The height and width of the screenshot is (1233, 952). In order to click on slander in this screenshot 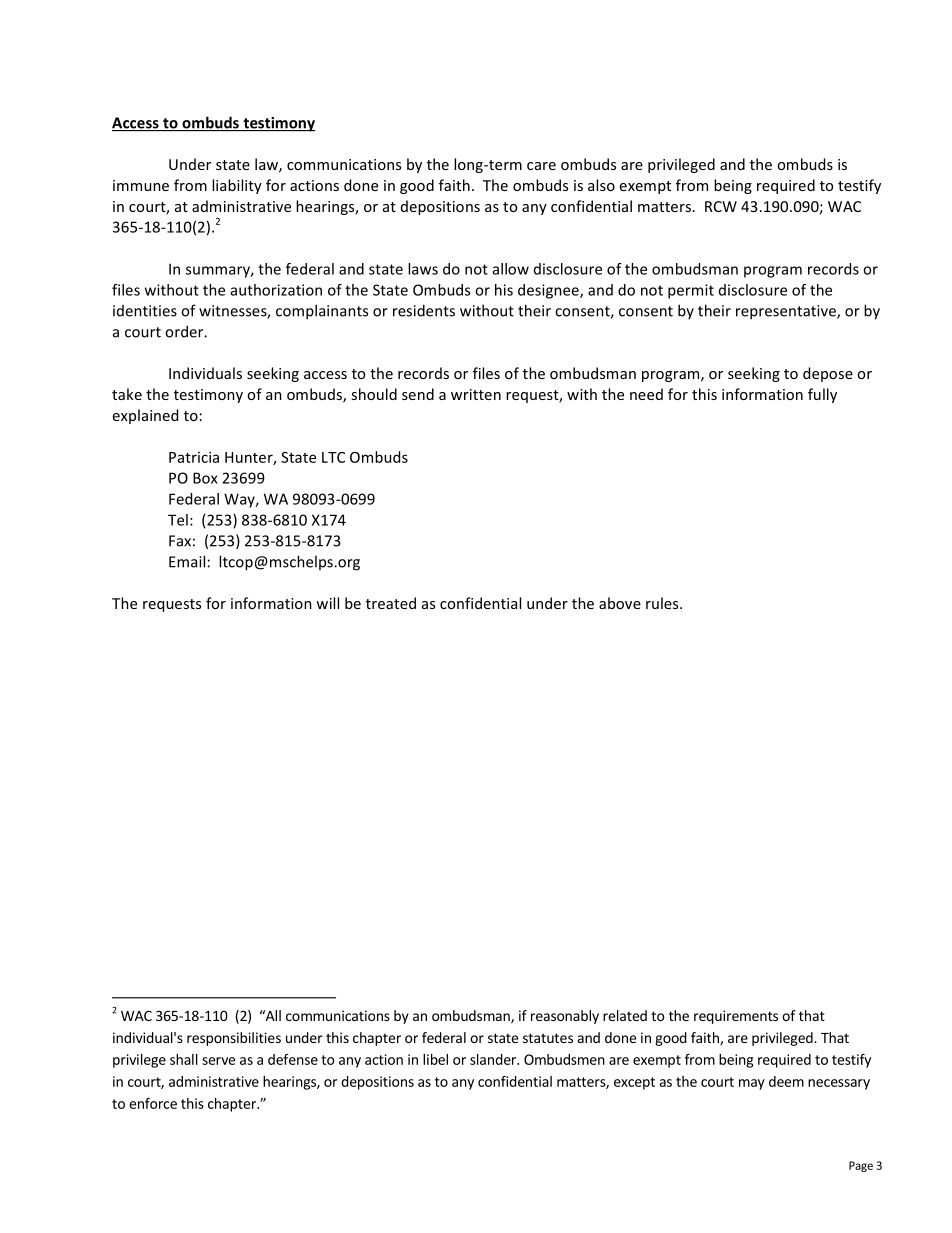, I will do `click(494, 1059)`.
